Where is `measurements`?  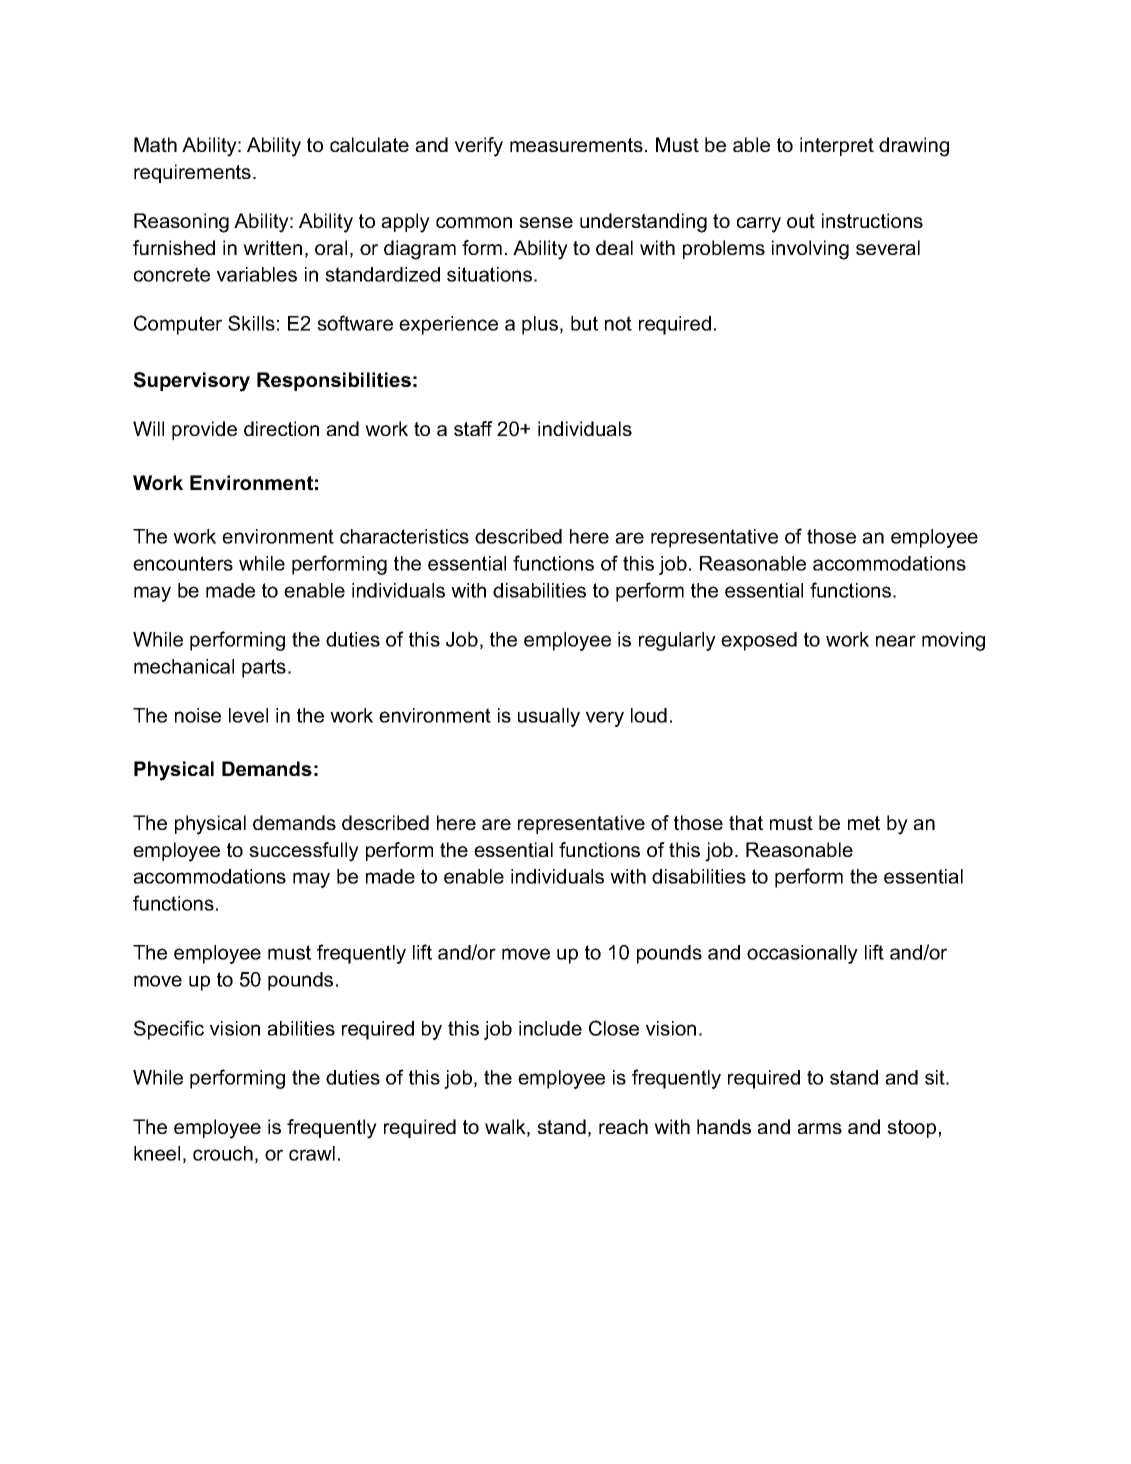
measurements is located at coordinates (576, 145).
